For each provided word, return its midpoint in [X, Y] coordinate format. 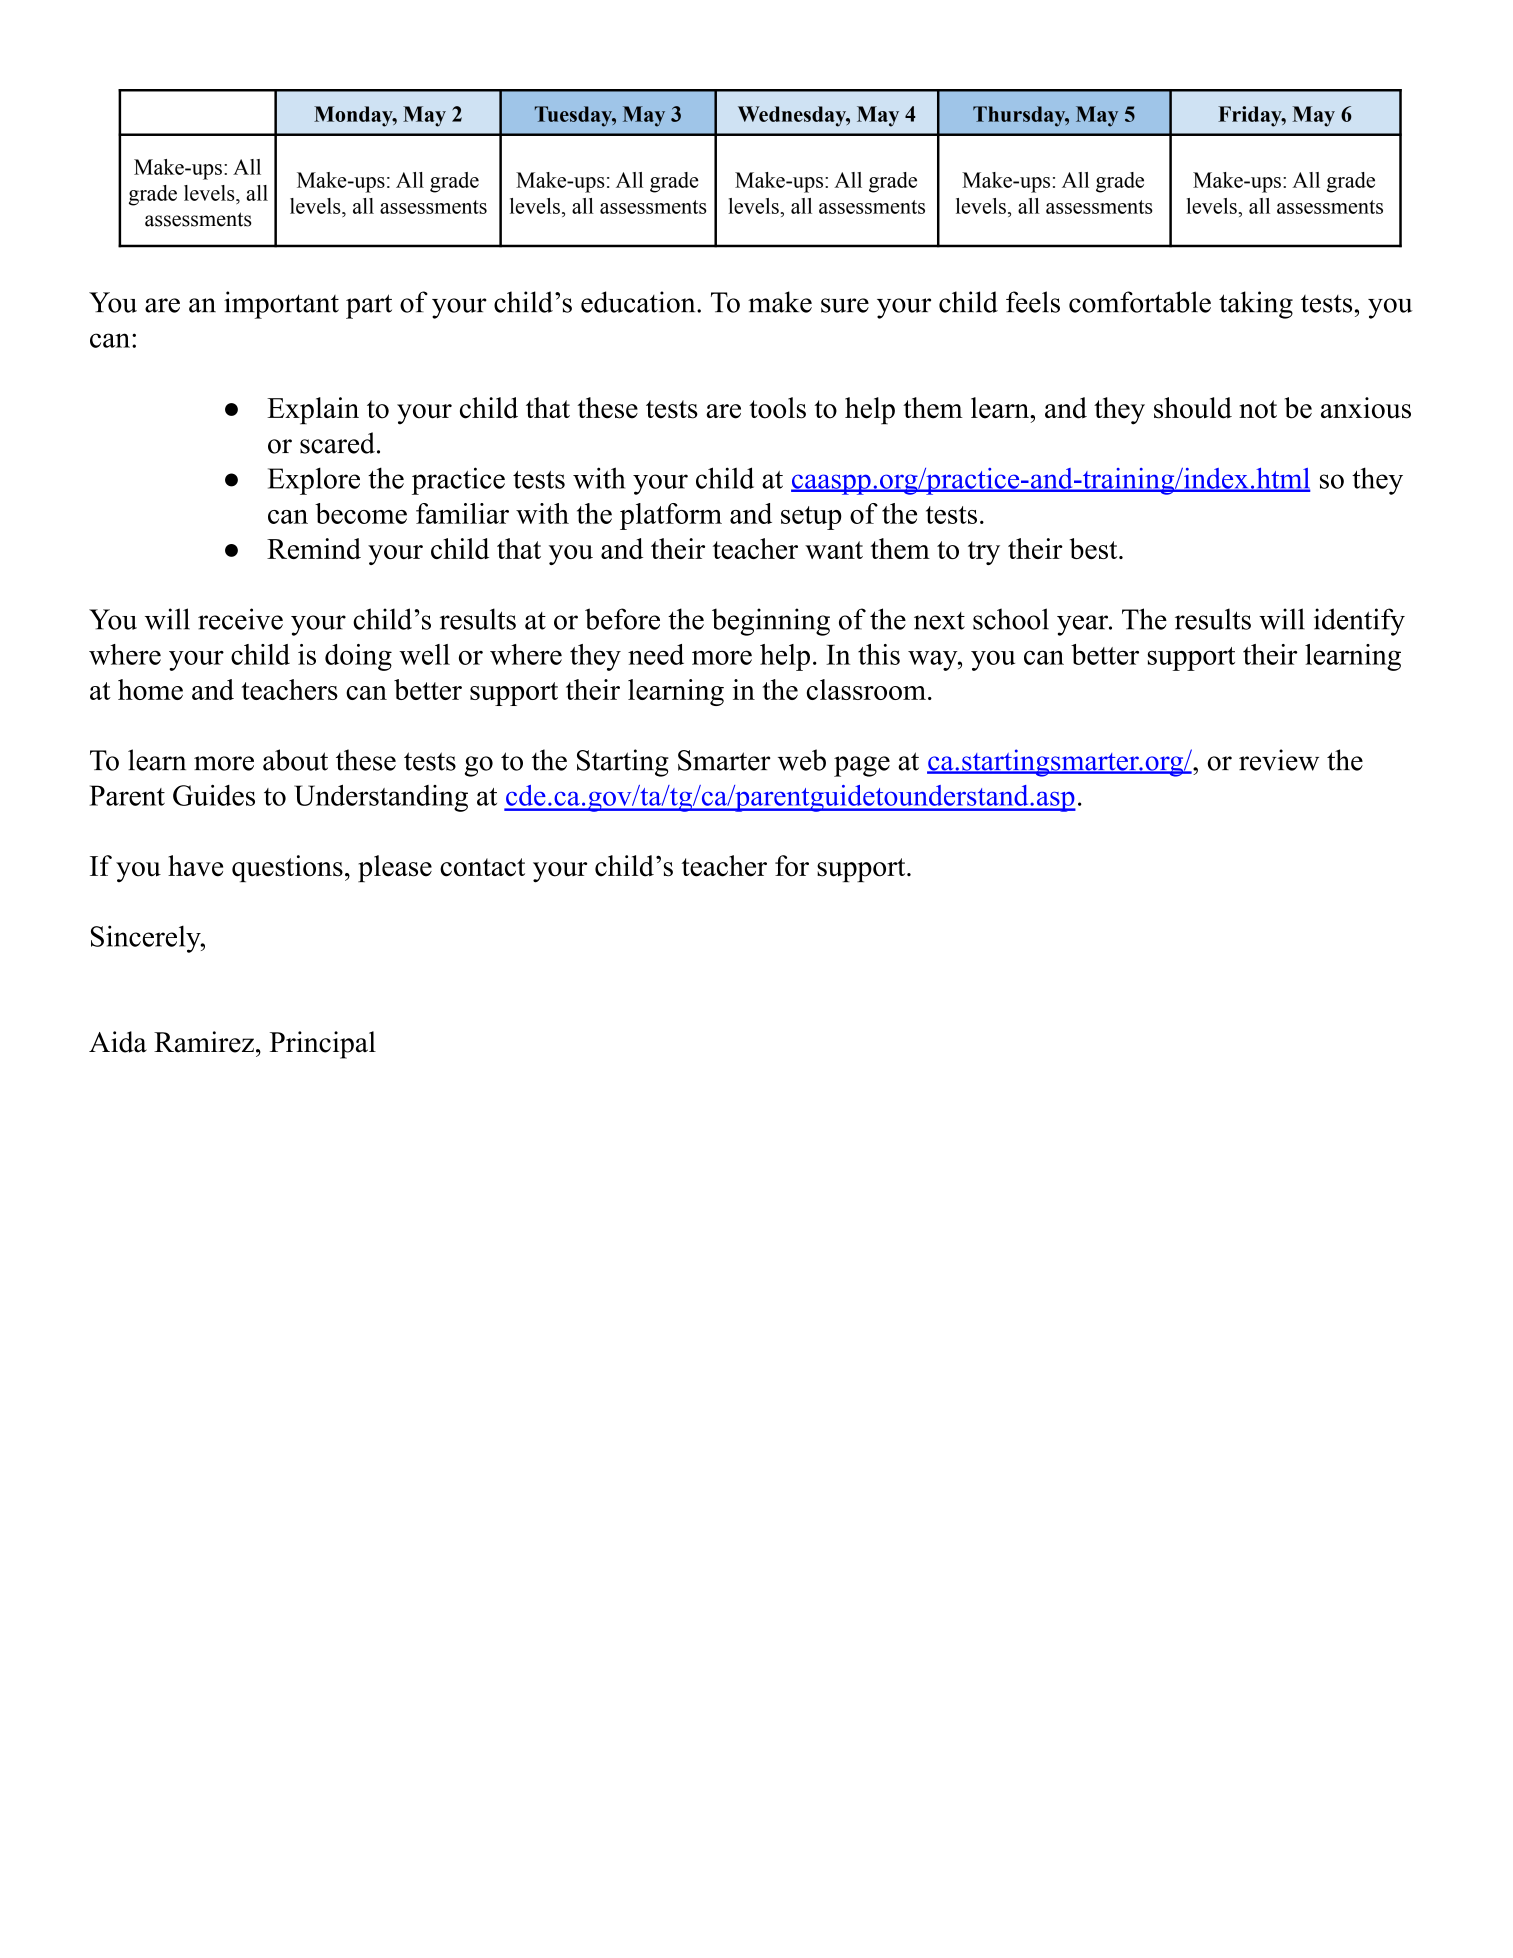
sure [845, 305]
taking [1256, 305]
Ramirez [204, 1042]
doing [358, 657]
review [1279, 760]
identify [1359, 622]
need [656, 654]
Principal [323, 1045]
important [281, 305]
